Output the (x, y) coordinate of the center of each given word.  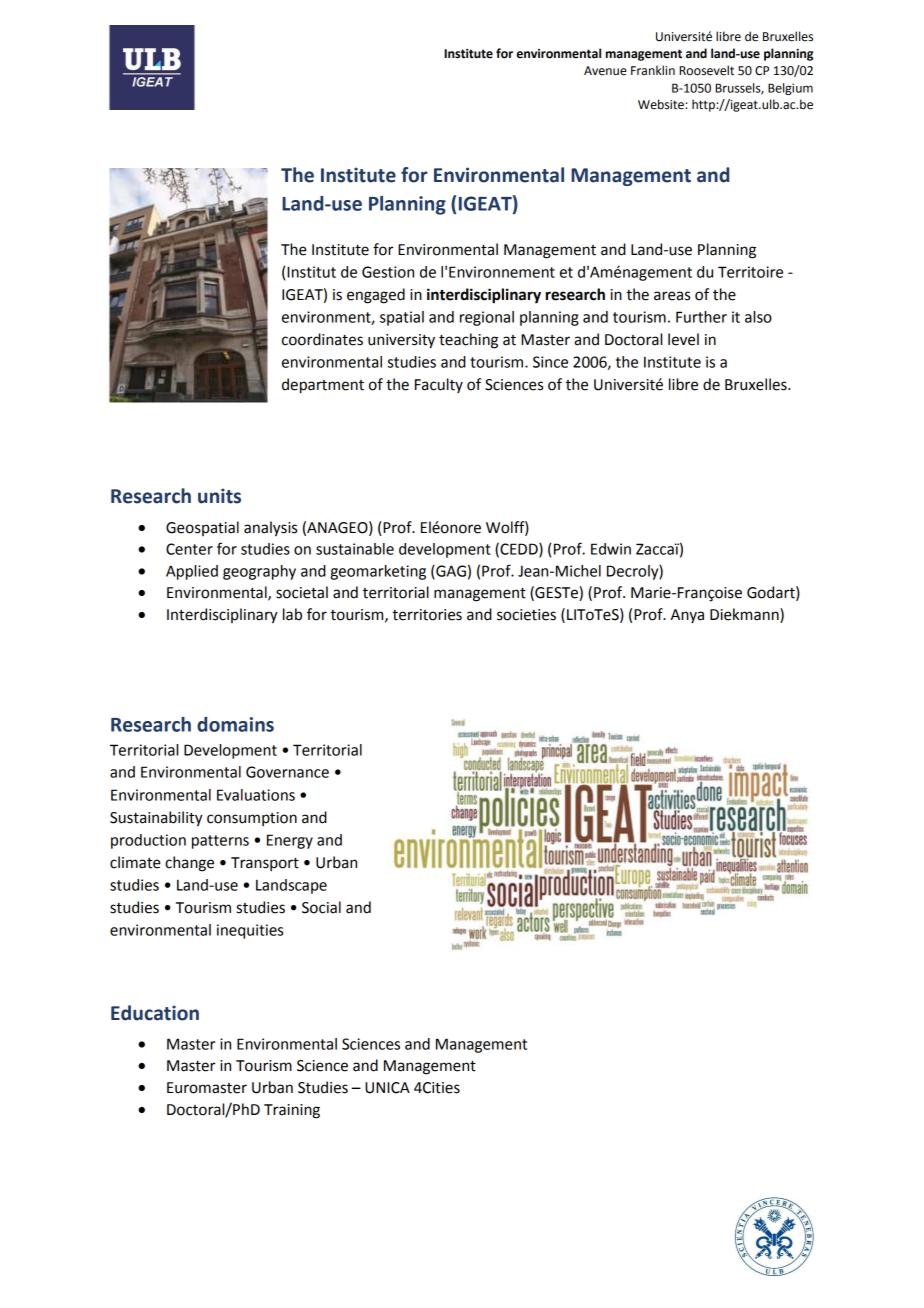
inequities (250, 931)
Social (321, 907)
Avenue (605, 71)
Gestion (388, 272)
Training (292, 1111)
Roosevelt (707, 70)
